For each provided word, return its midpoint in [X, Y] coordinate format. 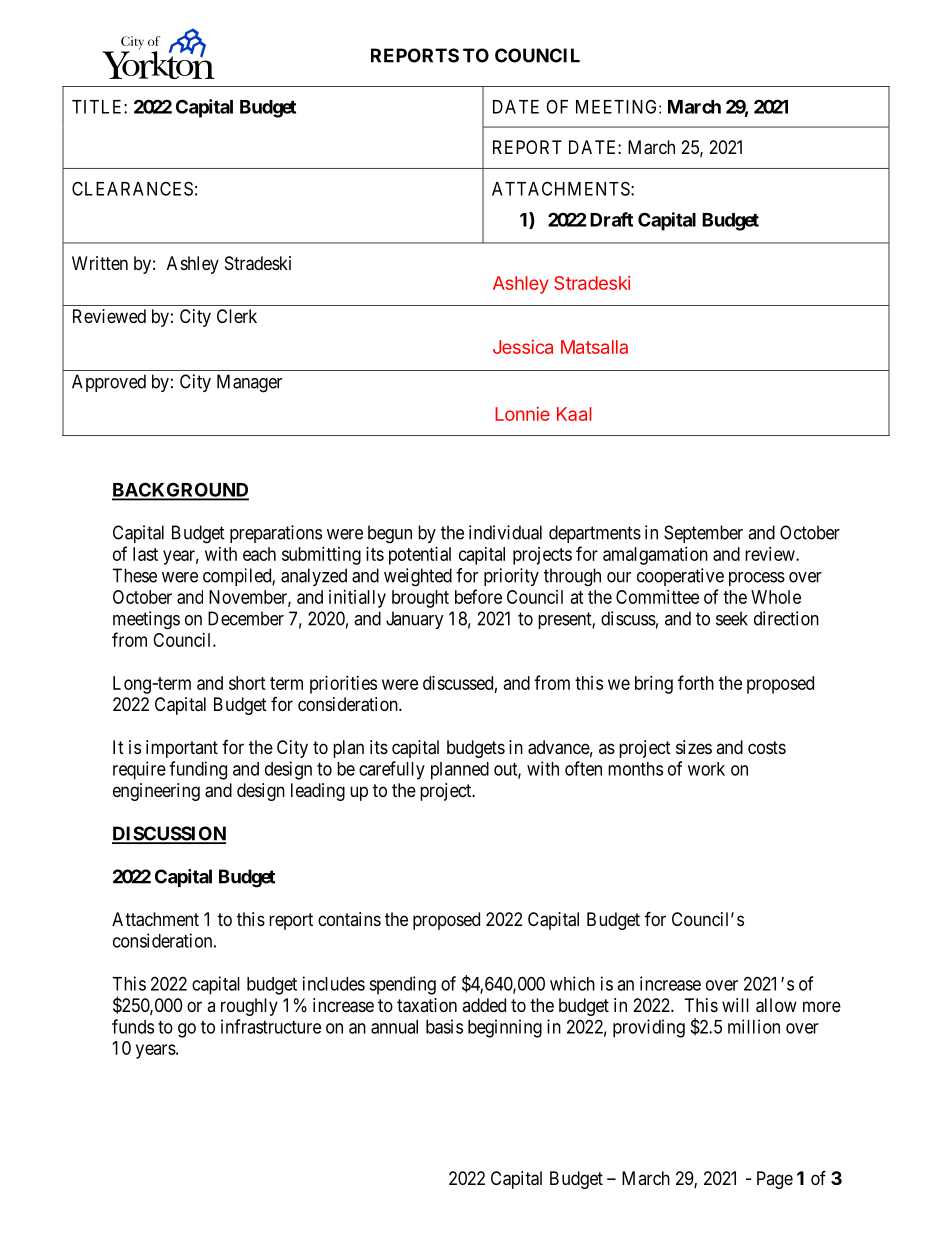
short [247, 683]
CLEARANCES [132, 188]
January [415, 620]
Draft [611, 219]
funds [133, 1026]
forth [696, 682]
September [703, 534]
